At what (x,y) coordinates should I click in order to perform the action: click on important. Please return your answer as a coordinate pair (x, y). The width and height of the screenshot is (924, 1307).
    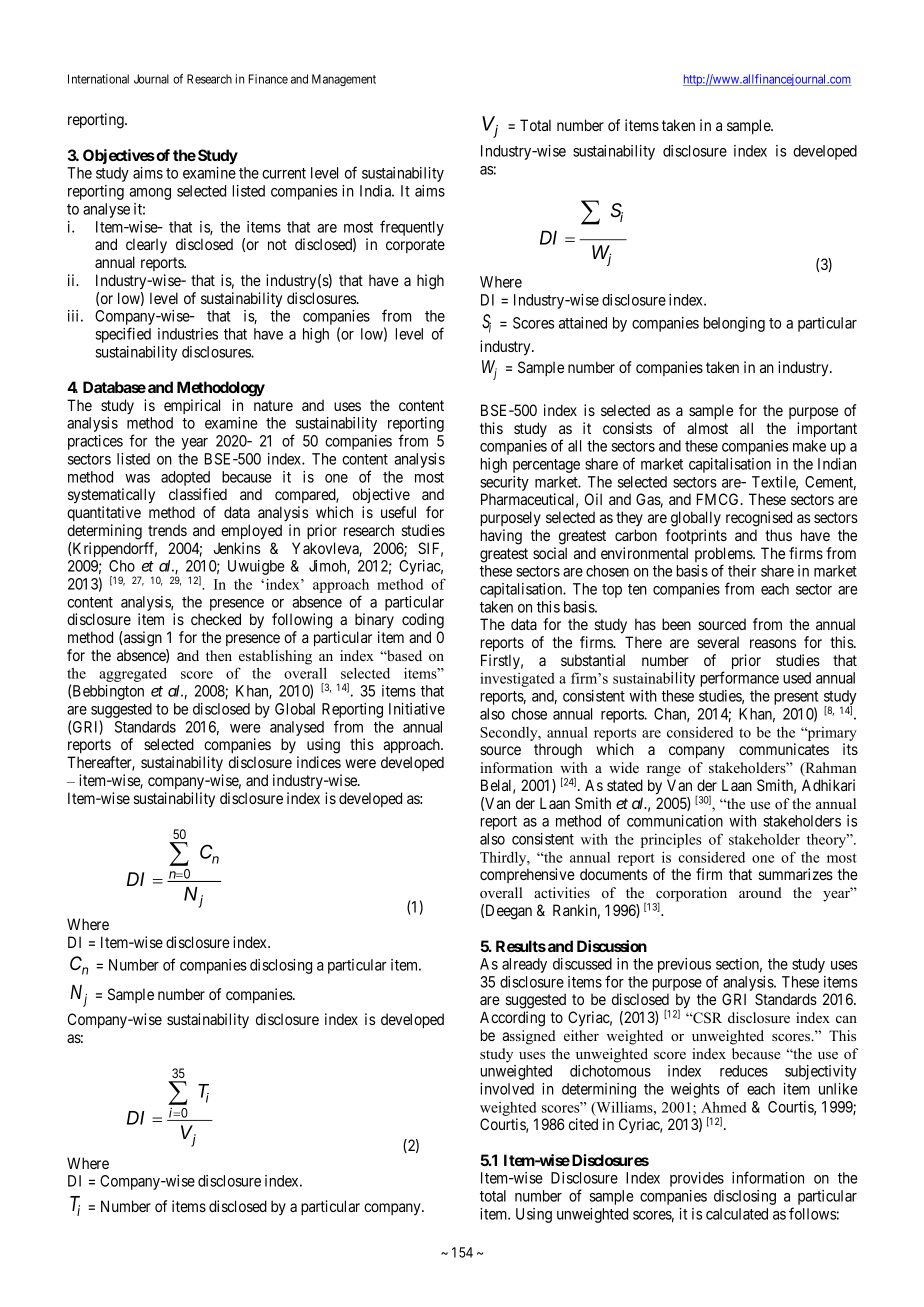
    Looking at the image, I should click on (827, 429).
